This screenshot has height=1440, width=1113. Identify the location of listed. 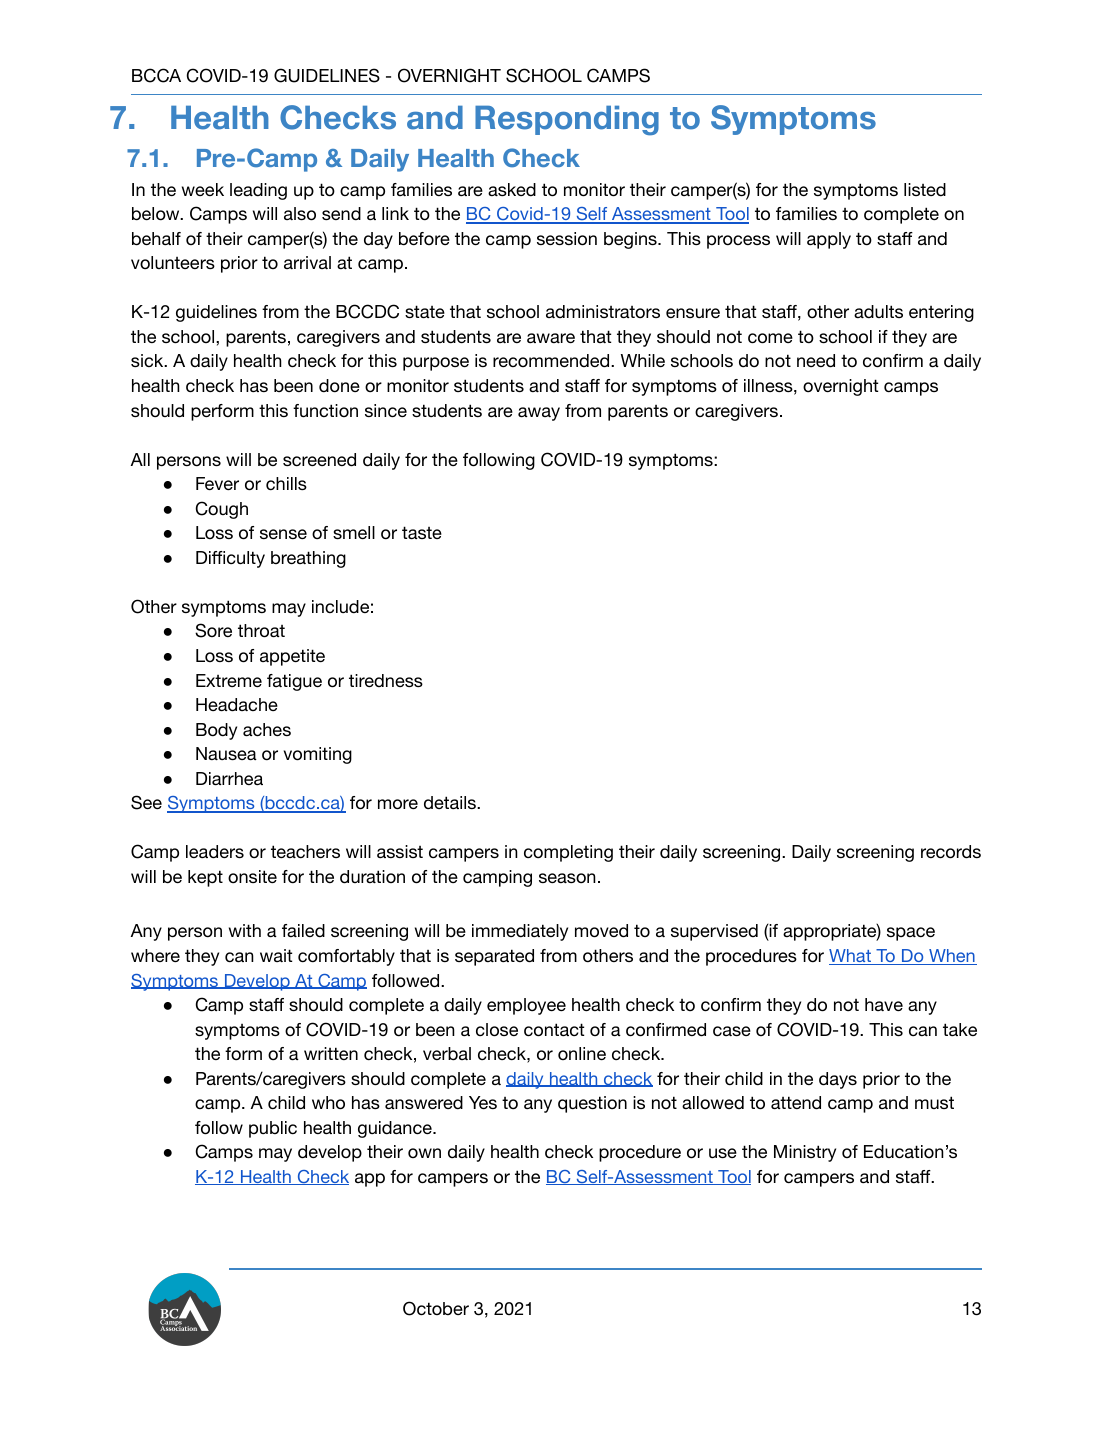
(925, 190).
